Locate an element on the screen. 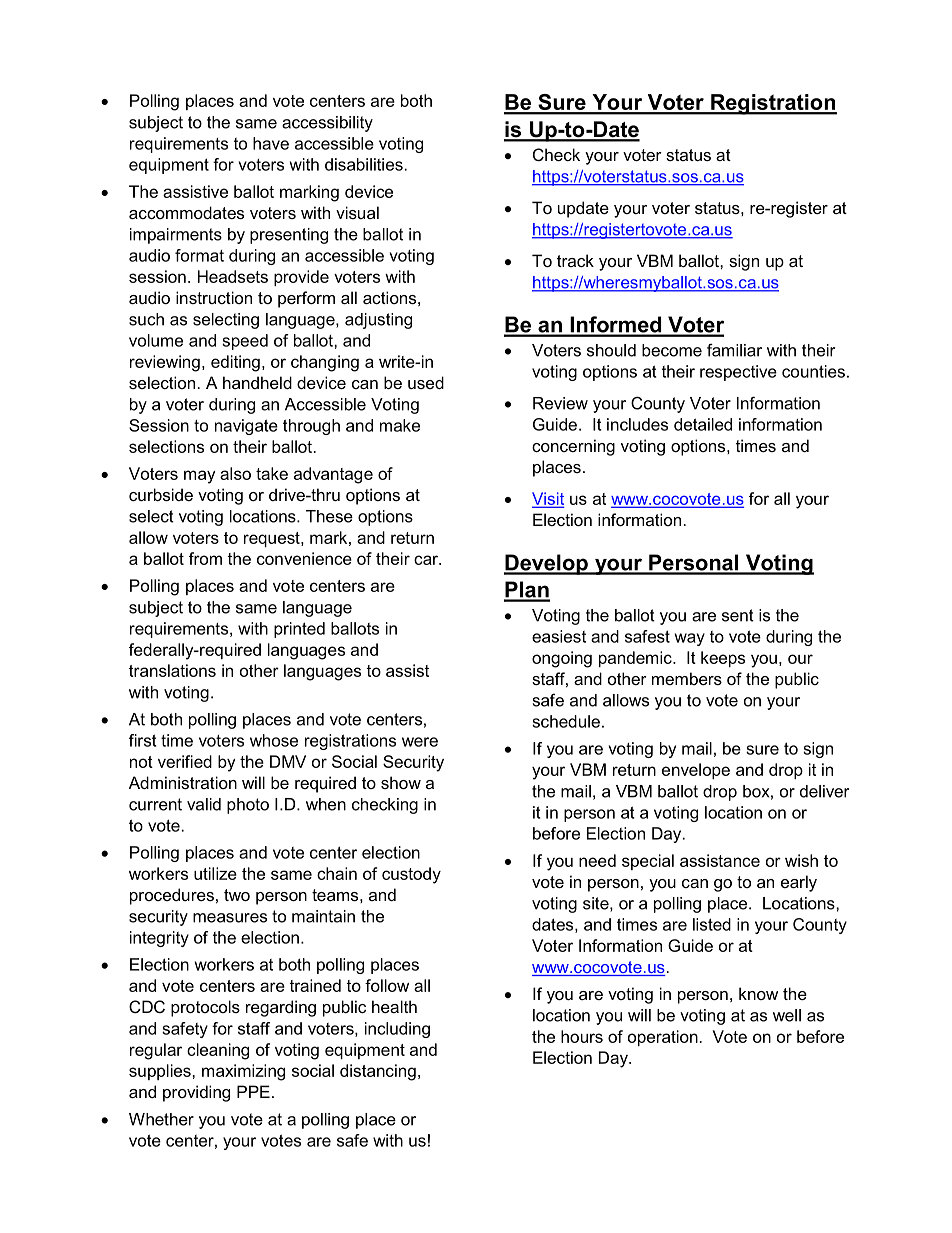 This screenshot has height=1233, width=952. operation is located at coordinates (663, 1038).
